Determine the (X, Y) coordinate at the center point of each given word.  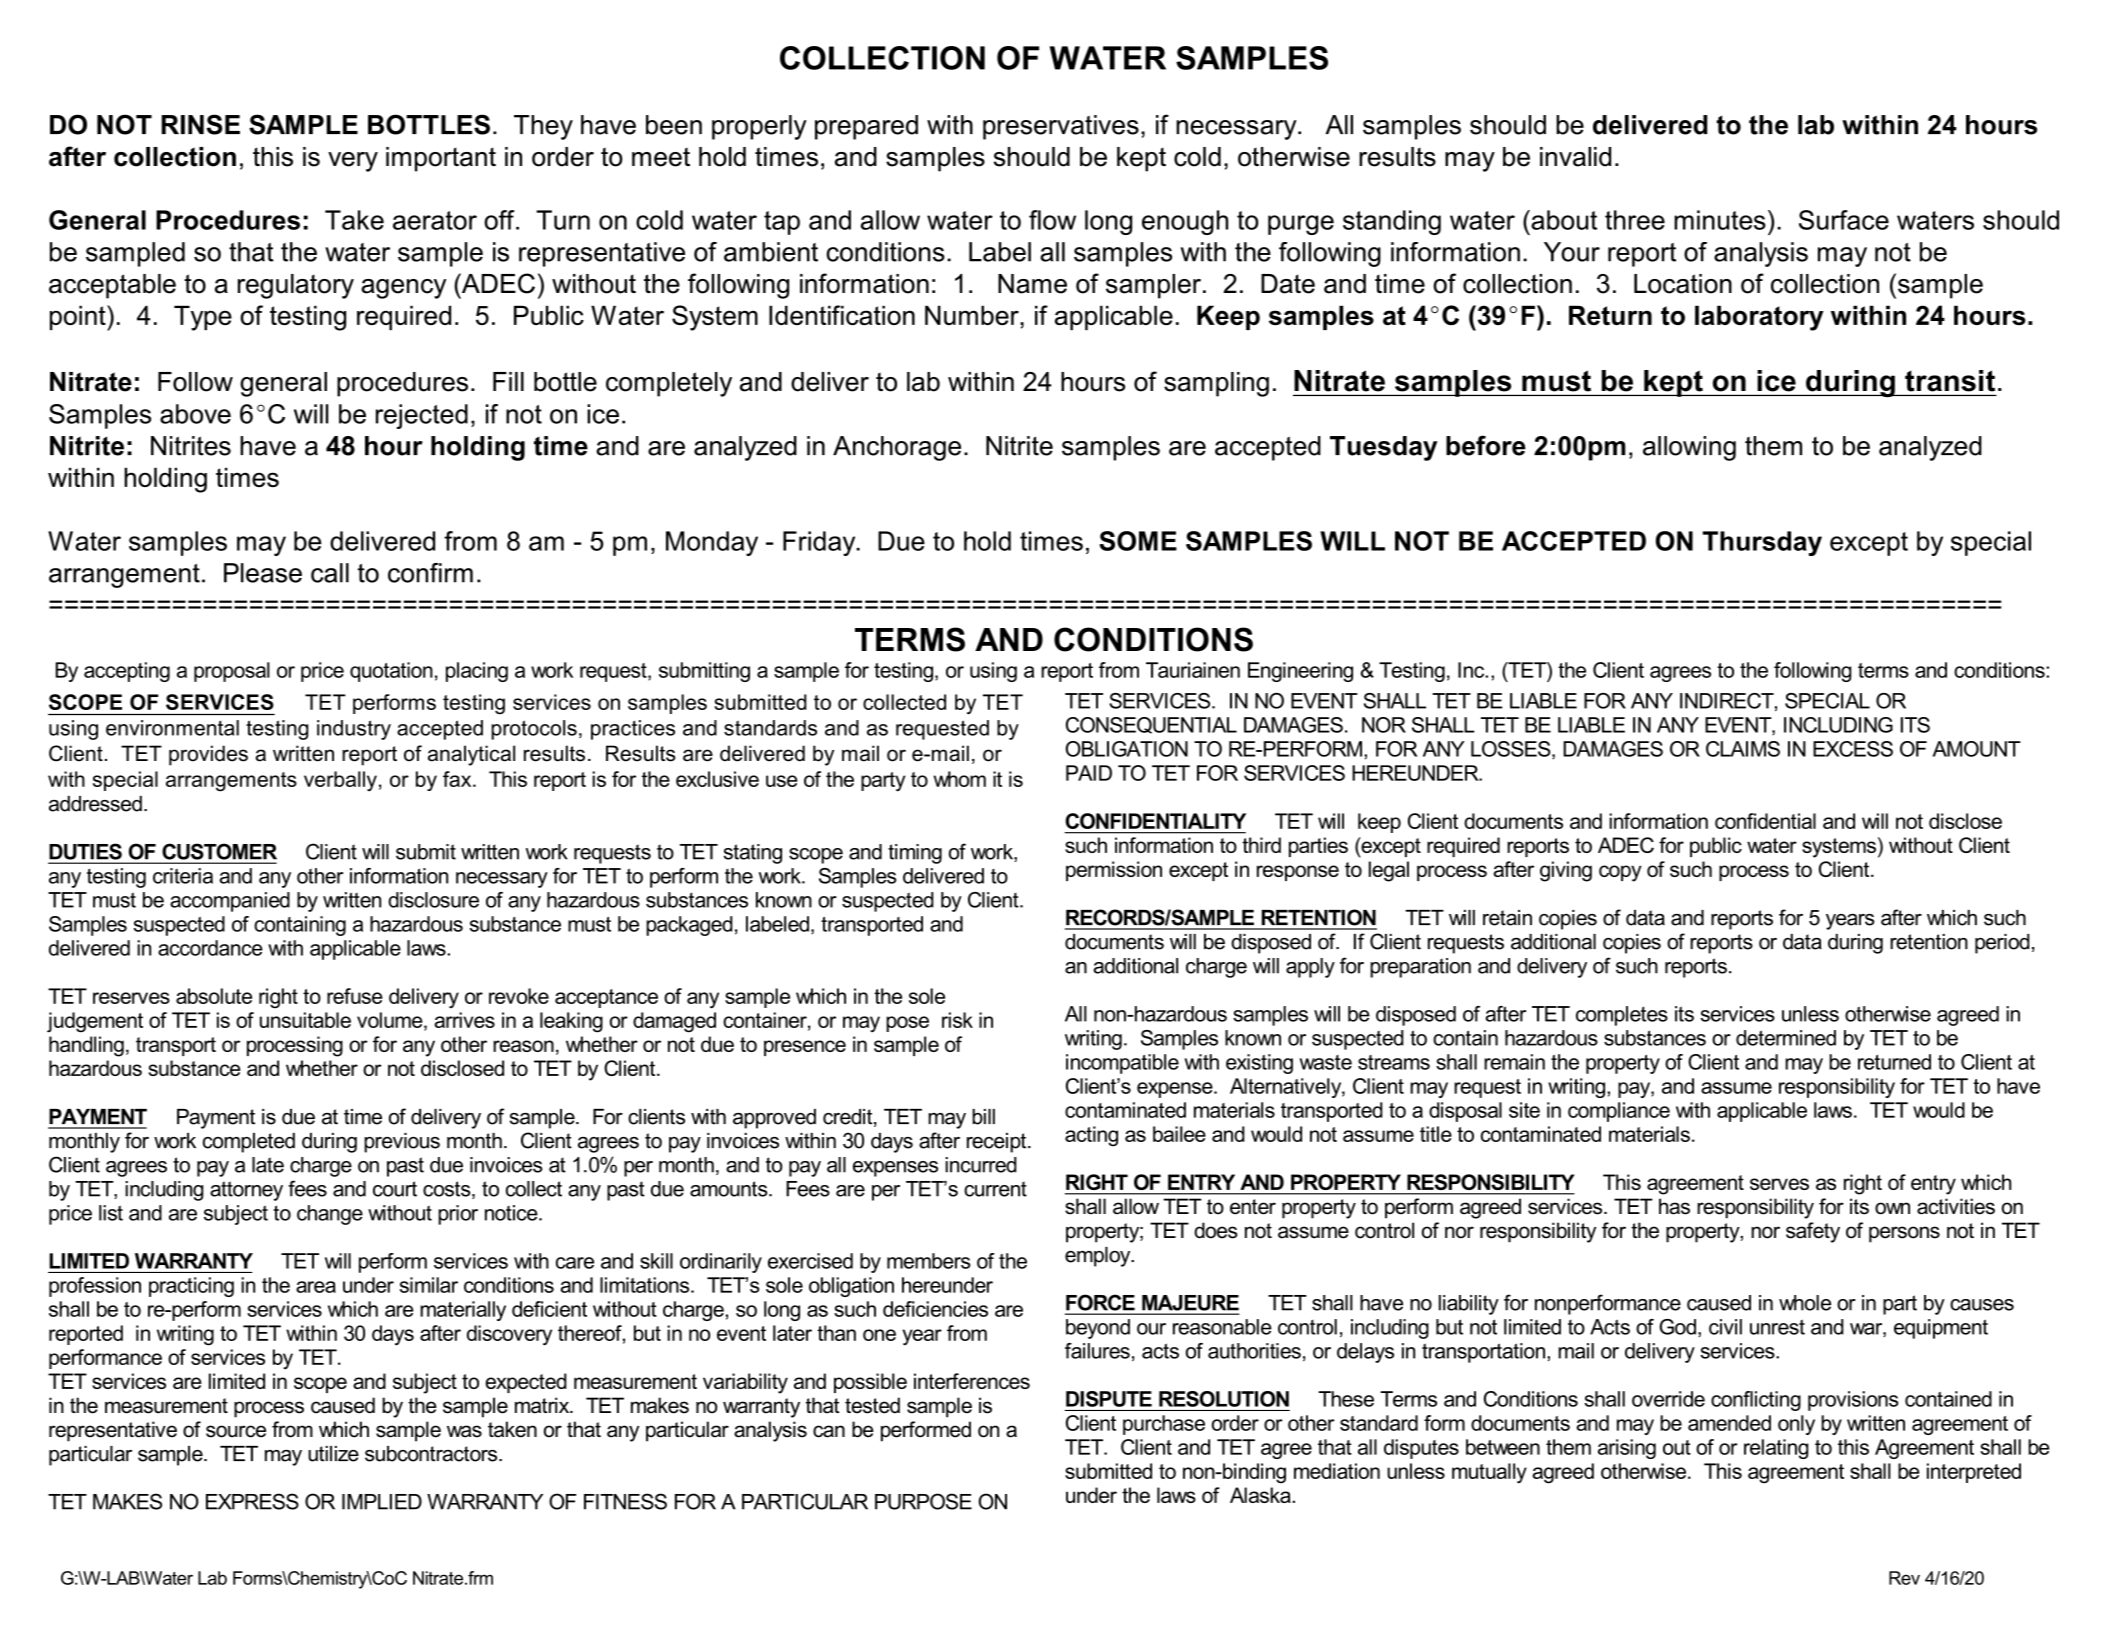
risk (957, 1020)
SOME (1138, 541)
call (330, 573)
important (441, 159)
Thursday (1762, 543)
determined (1786, 1038)
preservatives (1061, 127)
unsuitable (305, 1020)
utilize (333, 1454)
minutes (1720, 220)
